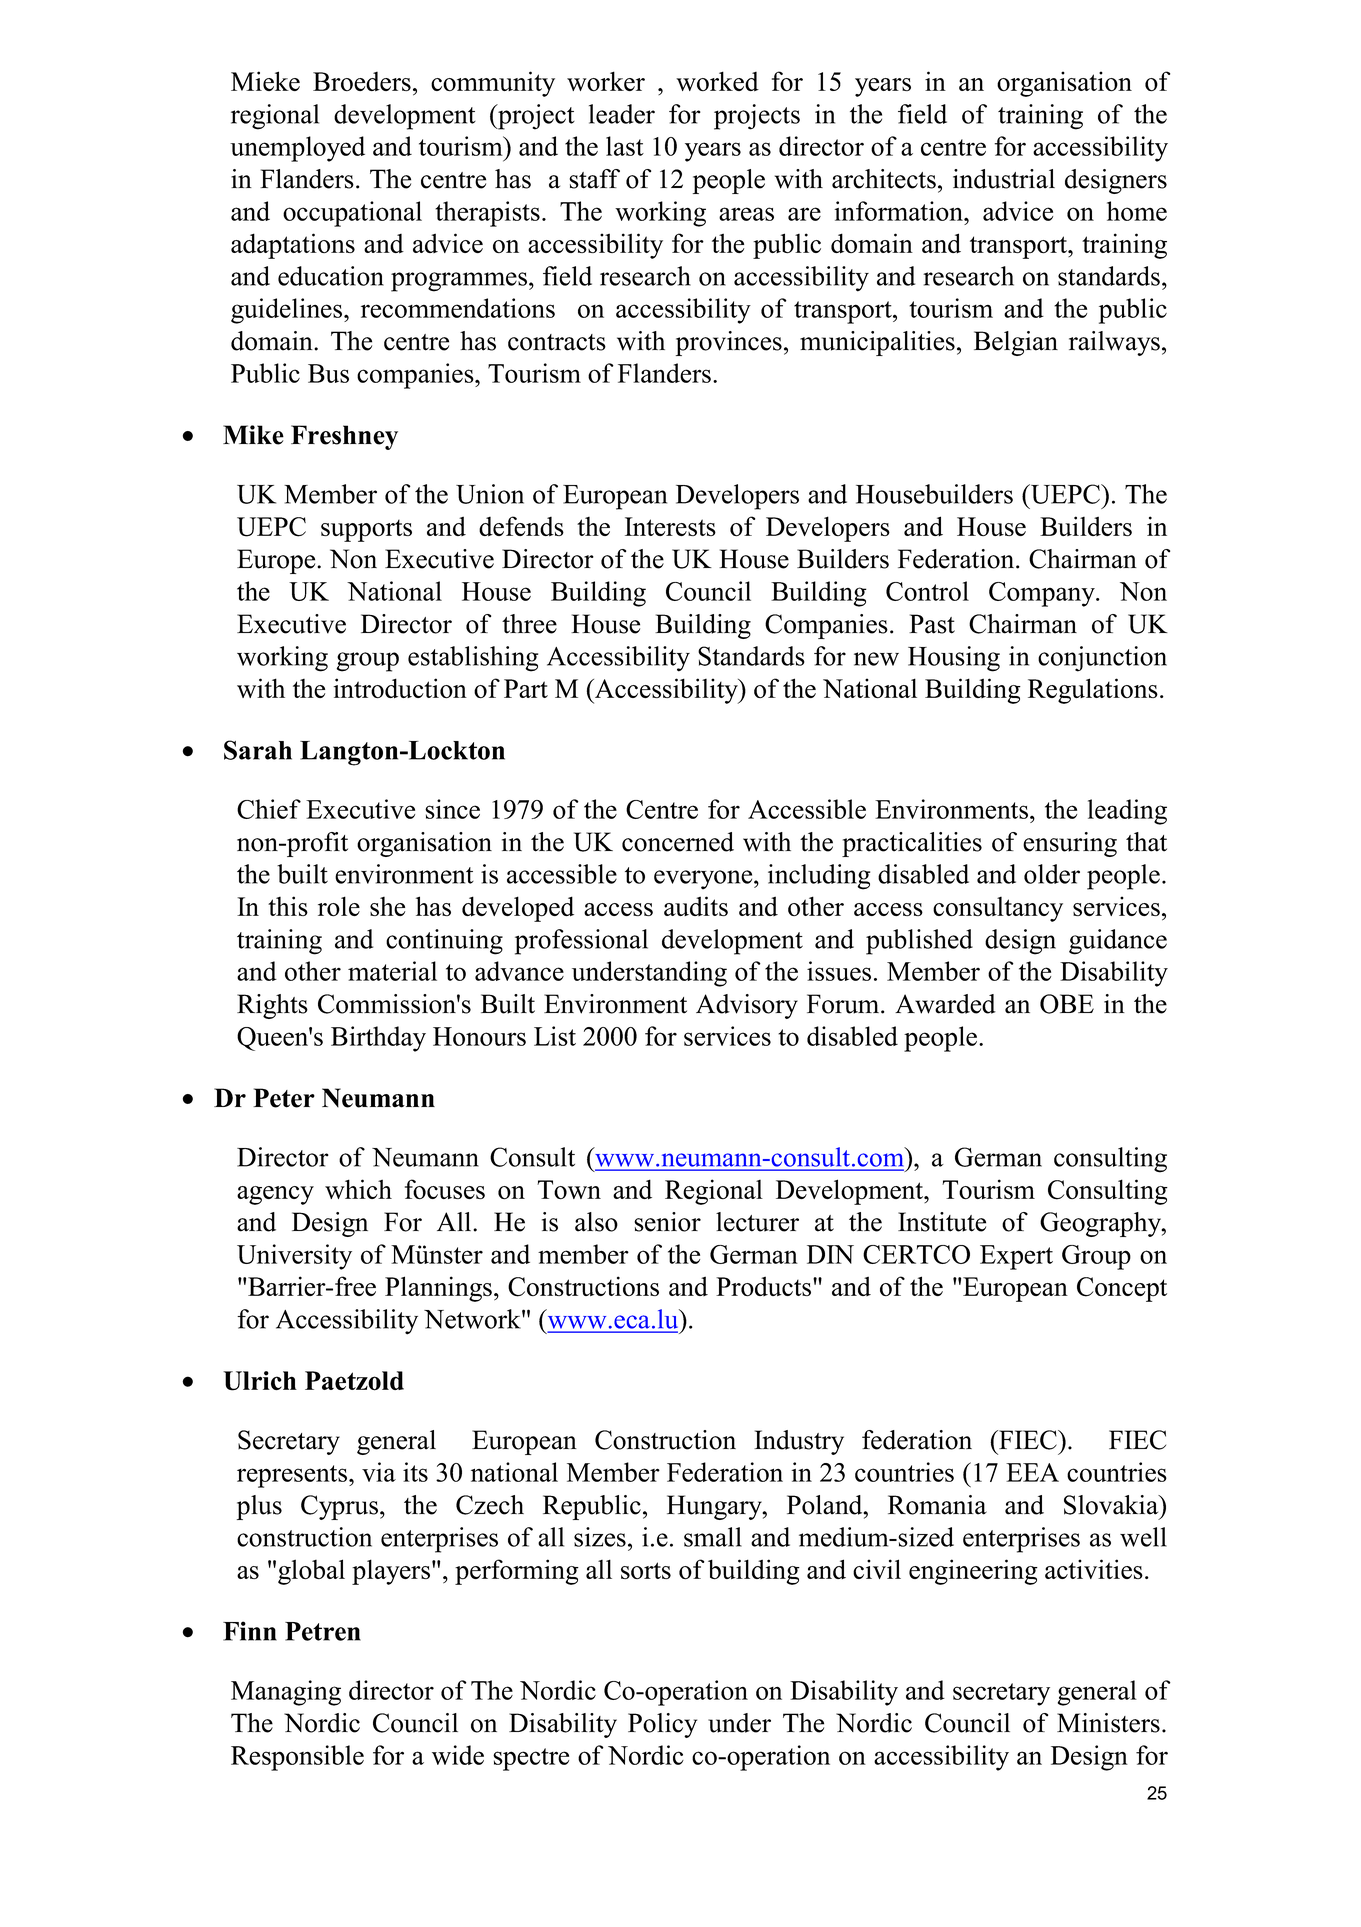 The height and width of the screenshot is (1927, 1361). I want to click on Policy, so click(662, 1725).
